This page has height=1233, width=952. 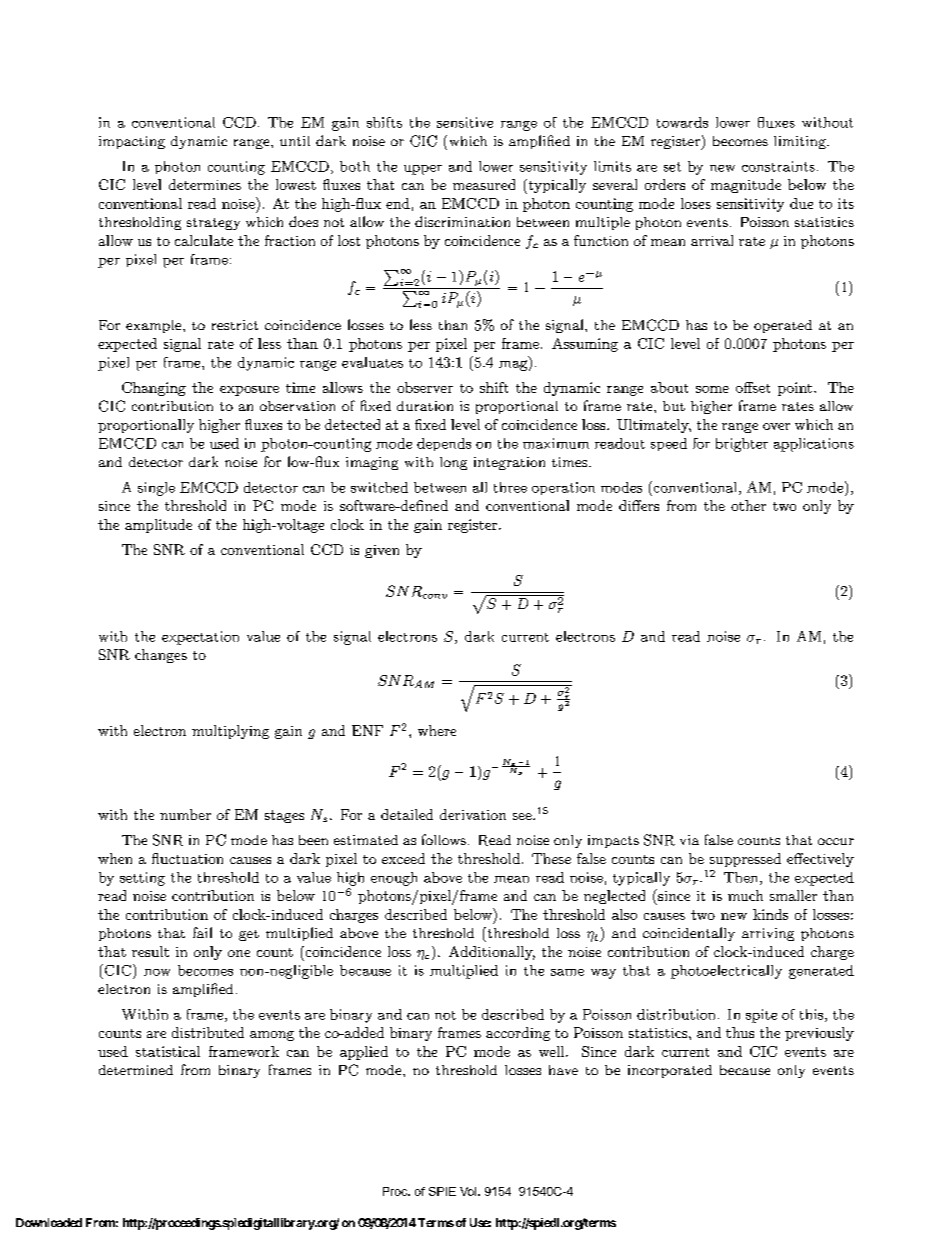 What do you see at coordinates (768, 934) in the page?
I see `arriving` at bounding box center [768, 934].
